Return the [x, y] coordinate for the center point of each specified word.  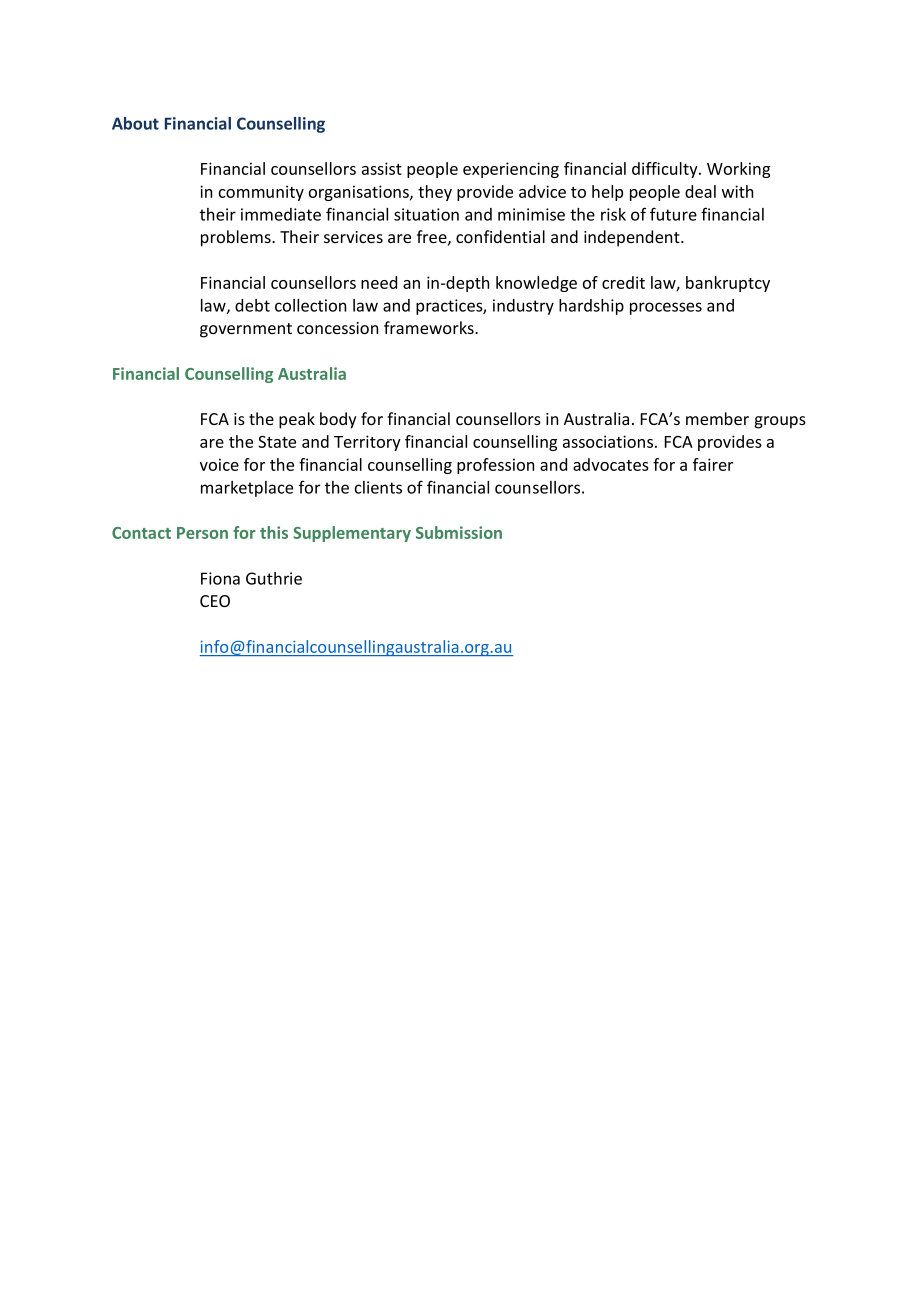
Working [738, 170]
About [135, 123]
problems [237, 238]
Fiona [220, 578]
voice [219, 464]
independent [633, 238]
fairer [713, 464]
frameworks [430, 327]
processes [666, 308]
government [246, 330]
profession [495, 466]
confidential [500, 236]
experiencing [511, 170]
